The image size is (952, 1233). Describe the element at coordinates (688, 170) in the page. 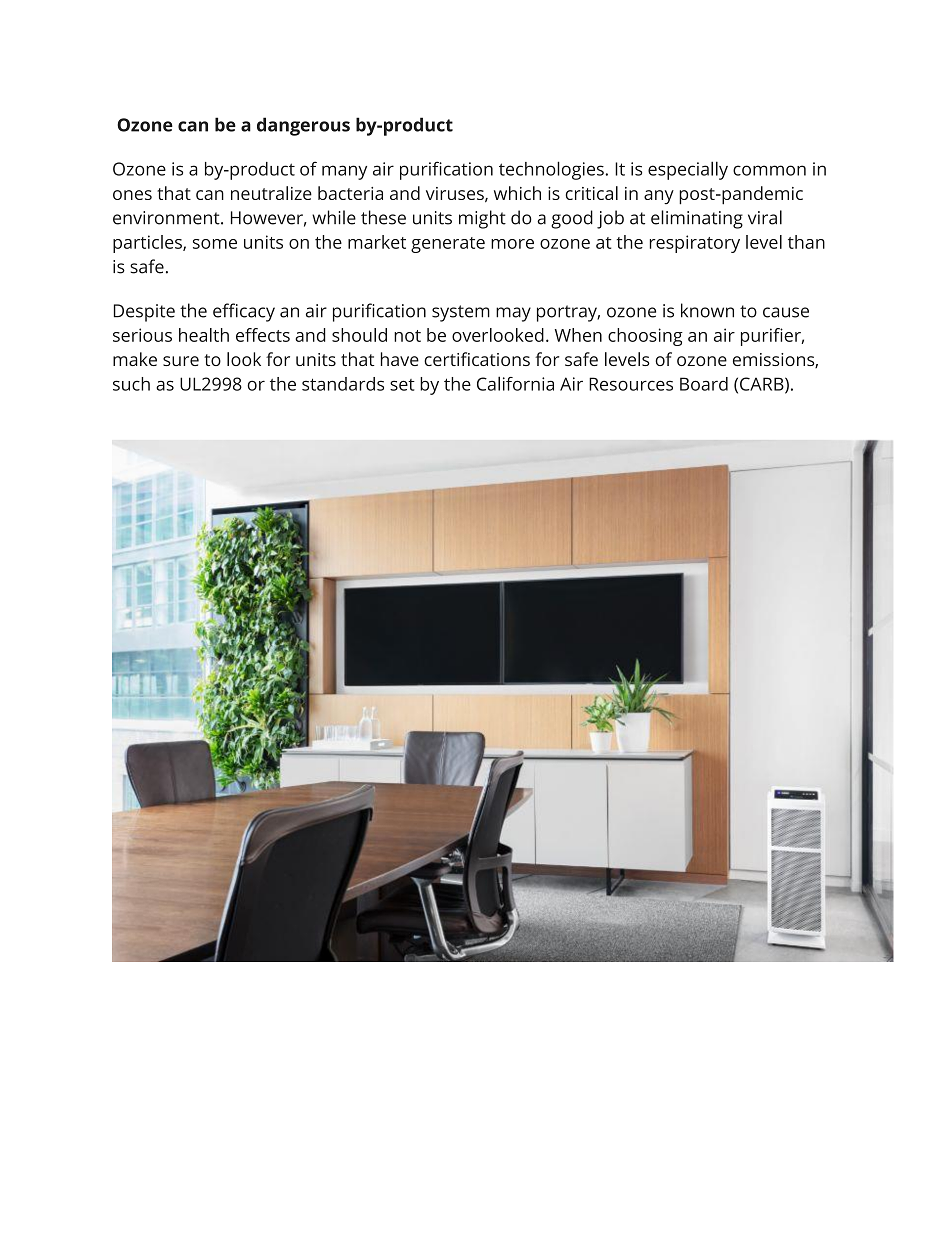

I see `especially` at that location.
